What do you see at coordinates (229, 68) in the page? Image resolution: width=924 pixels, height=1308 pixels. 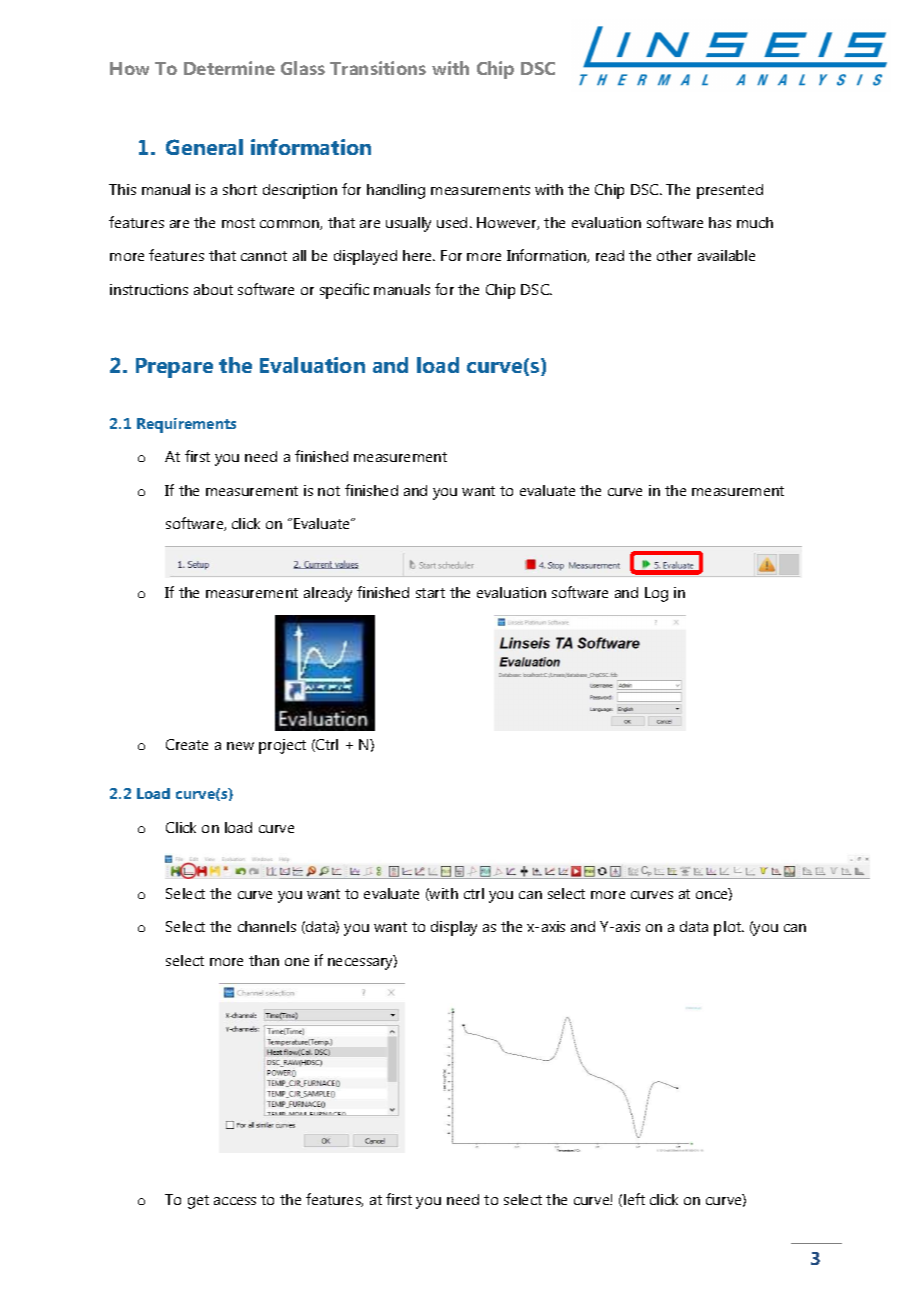 I see `Determine` at bounding box center [229, 68].
